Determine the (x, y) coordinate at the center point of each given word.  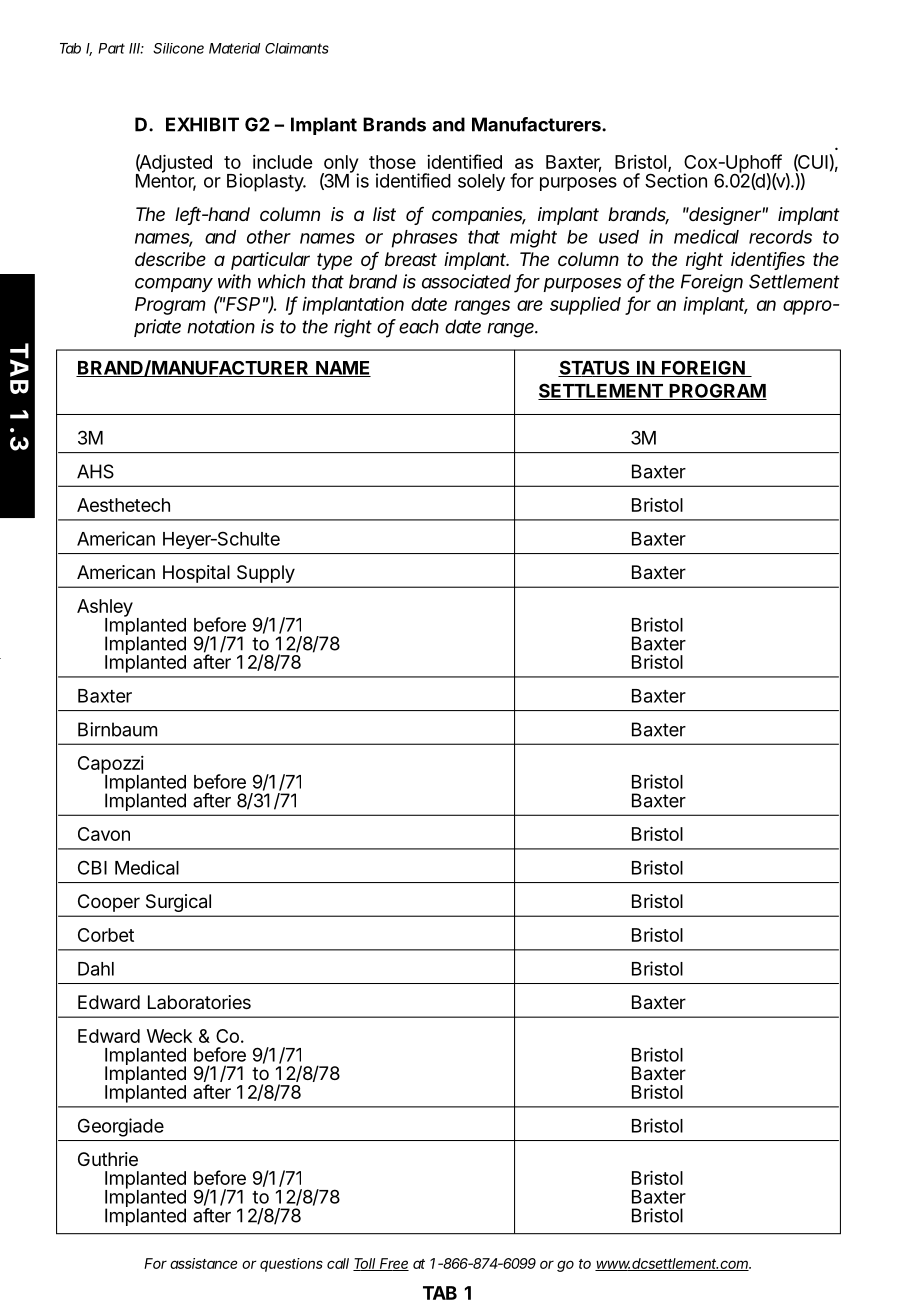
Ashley (105, 609)
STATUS (594, 368)
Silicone (178, 48)
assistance (204, 1263)
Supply (266, 574)
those (392, 162)
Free (393, 1264)
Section (676, 179)
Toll (364, 1264)
